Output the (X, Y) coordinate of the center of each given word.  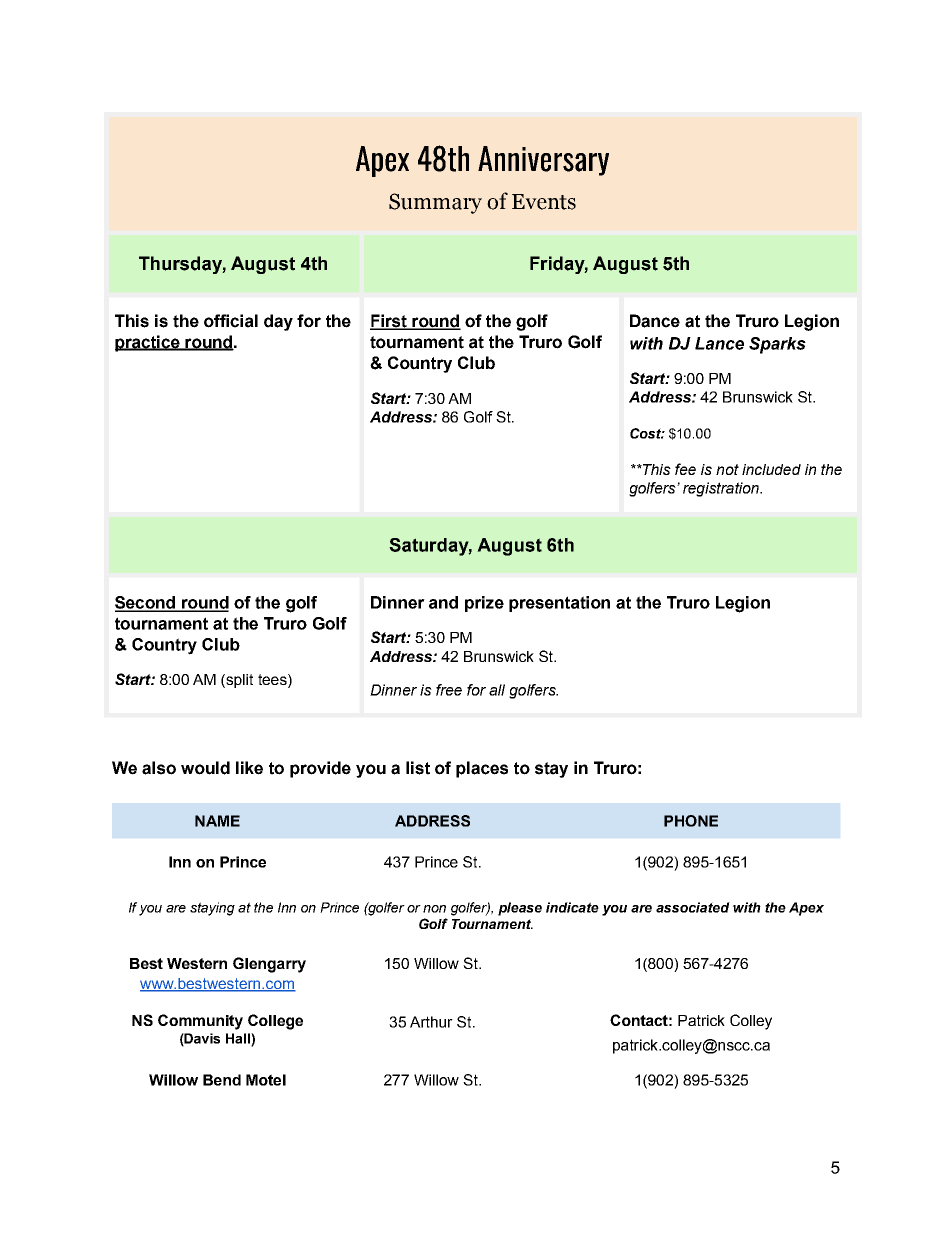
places (482, 769)
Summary (435, 203)
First (389, 322)
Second (146, 603)
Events (544, 202)
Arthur (431, 1022)
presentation (559, 604)
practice (148, 343)
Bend (222, 1080)
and (443, 602)
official (231, 321)
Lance (719, 343)
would (205, 768)
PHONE (691, 821)
